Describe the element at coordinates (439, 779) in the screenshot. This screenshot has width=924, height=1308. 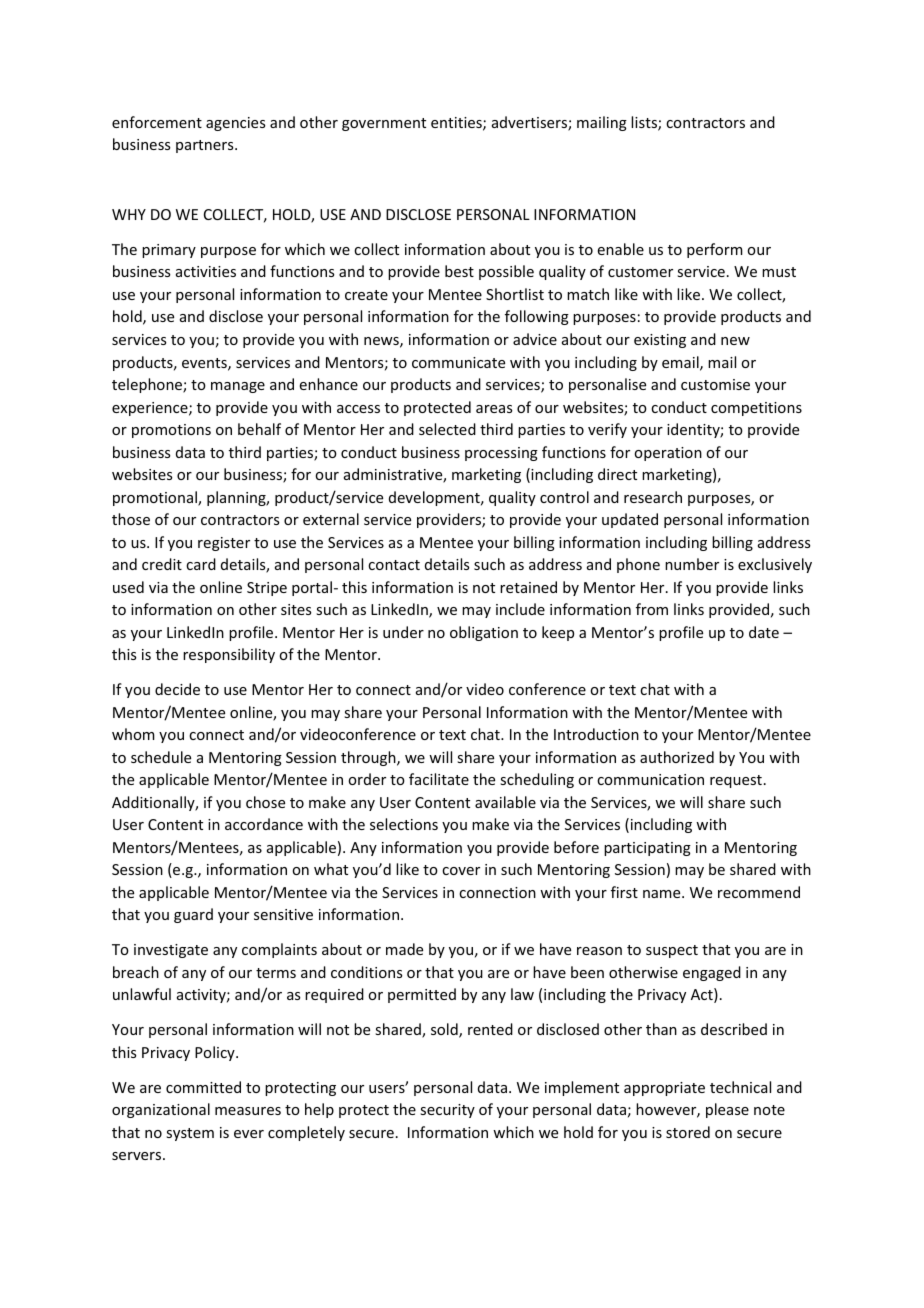
I see `facilitate` at that location.
